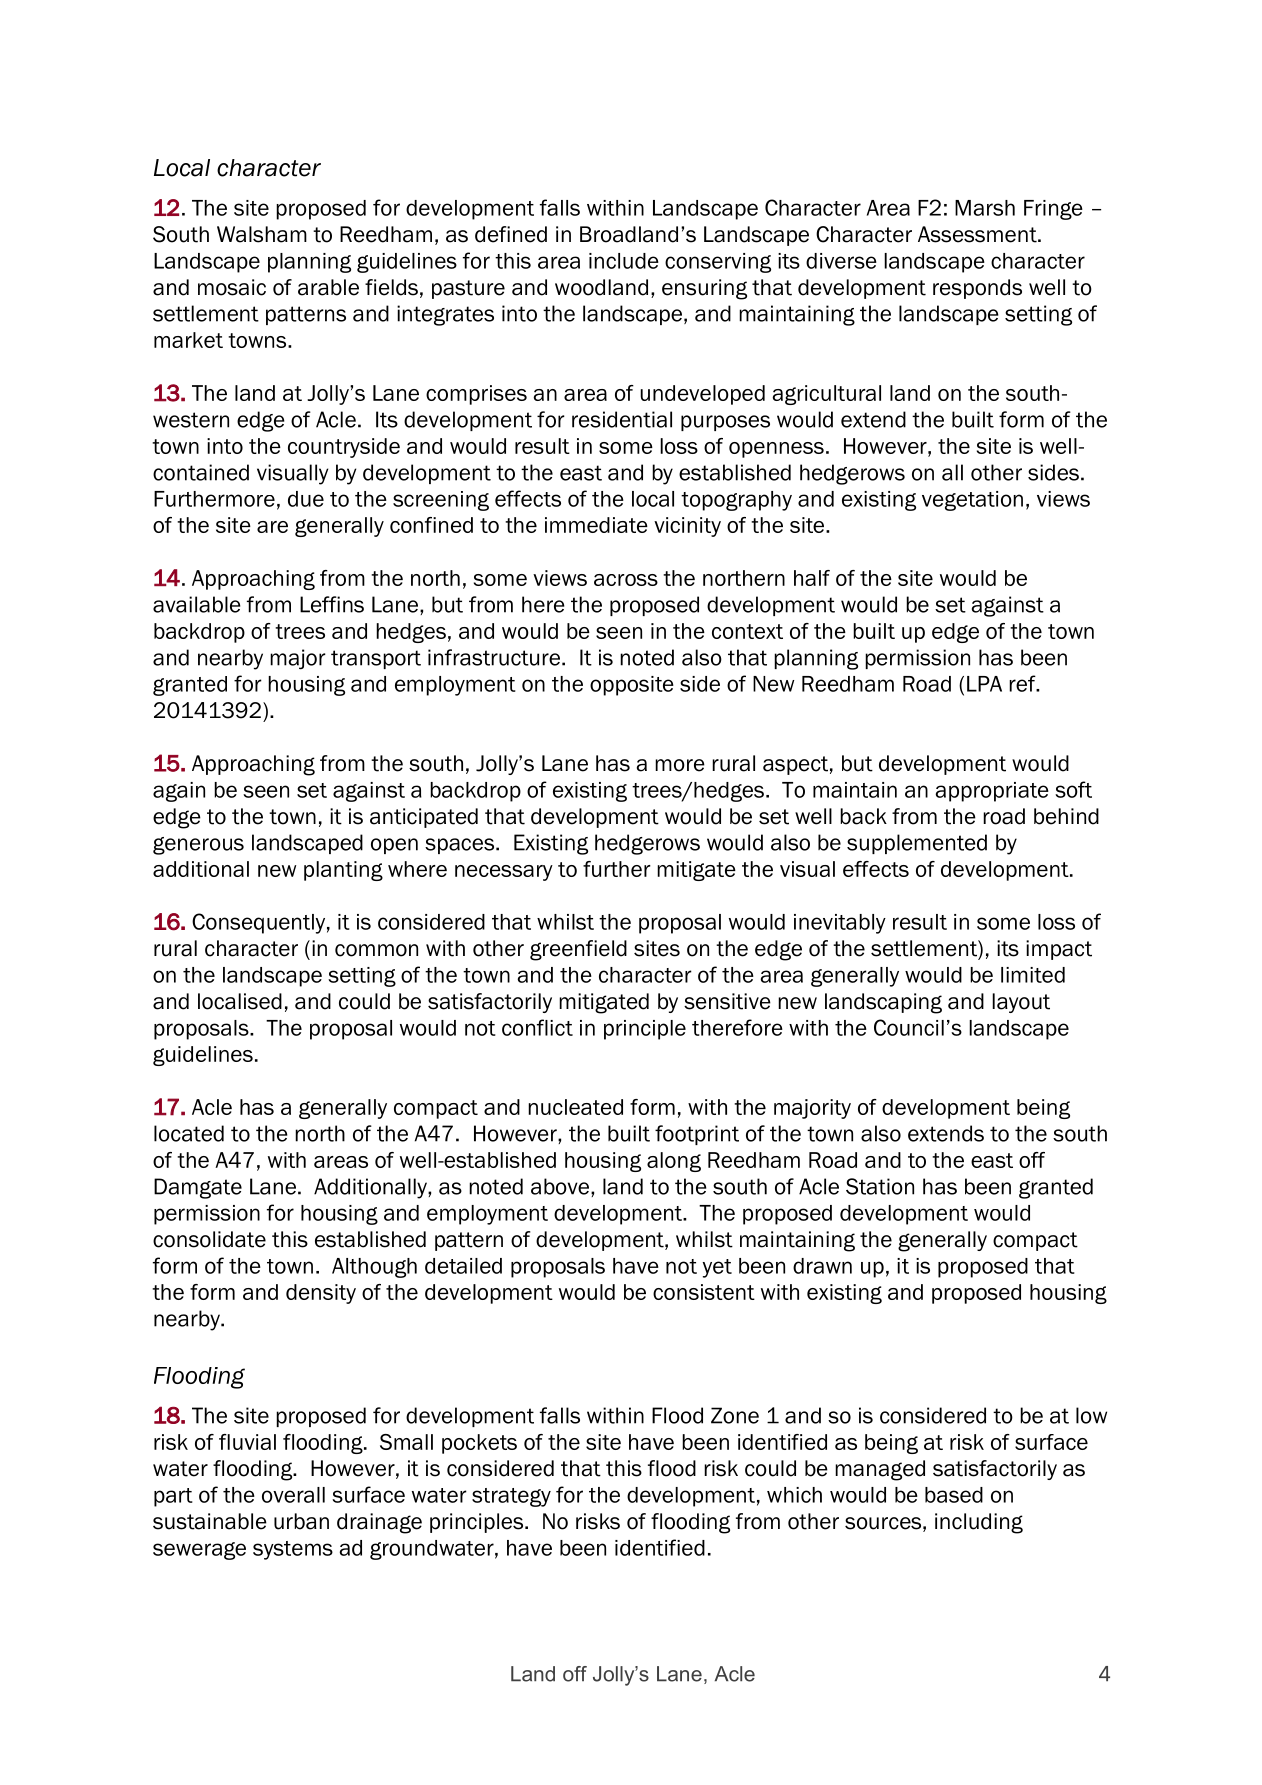  What do you see at coordinates (978, 234) in the screenshot?
I see `Assessment` at bounding box center [978, 234].
